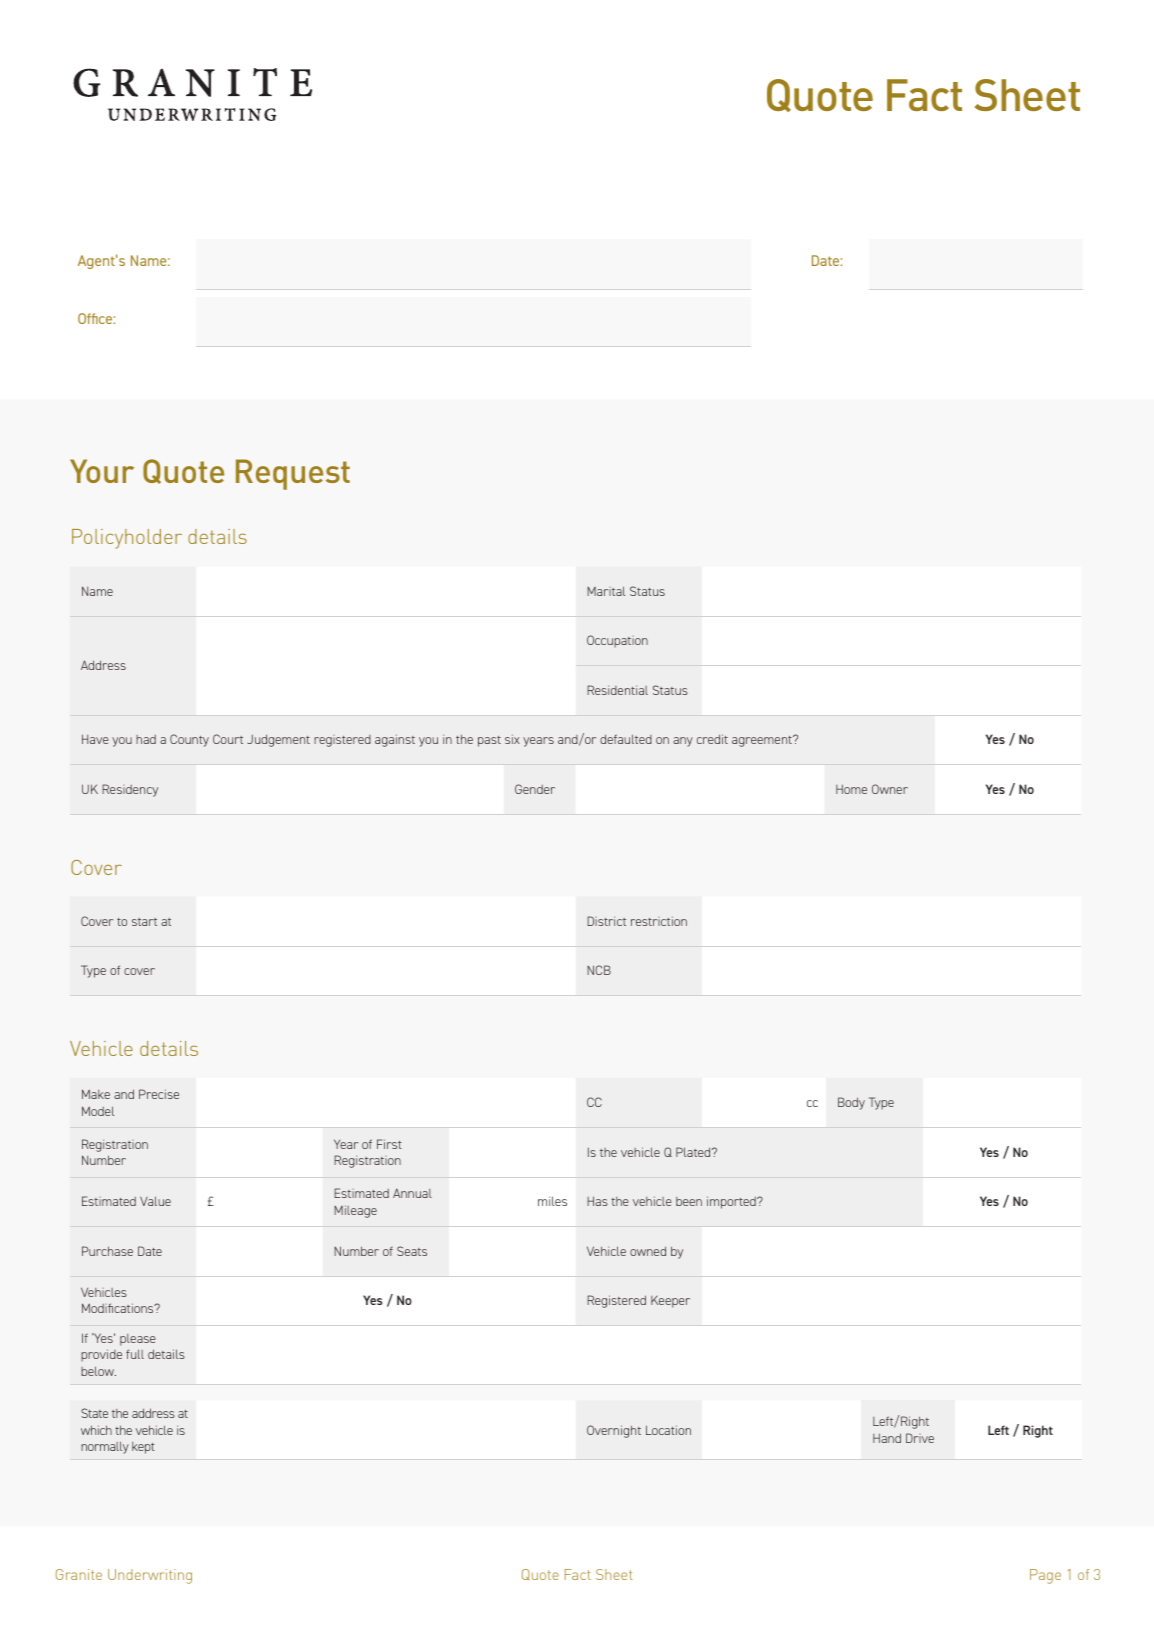  What do you see at coordinates (648, 1251) in the screenshot?
I see `owned` at bounding box center [648, 1251].
